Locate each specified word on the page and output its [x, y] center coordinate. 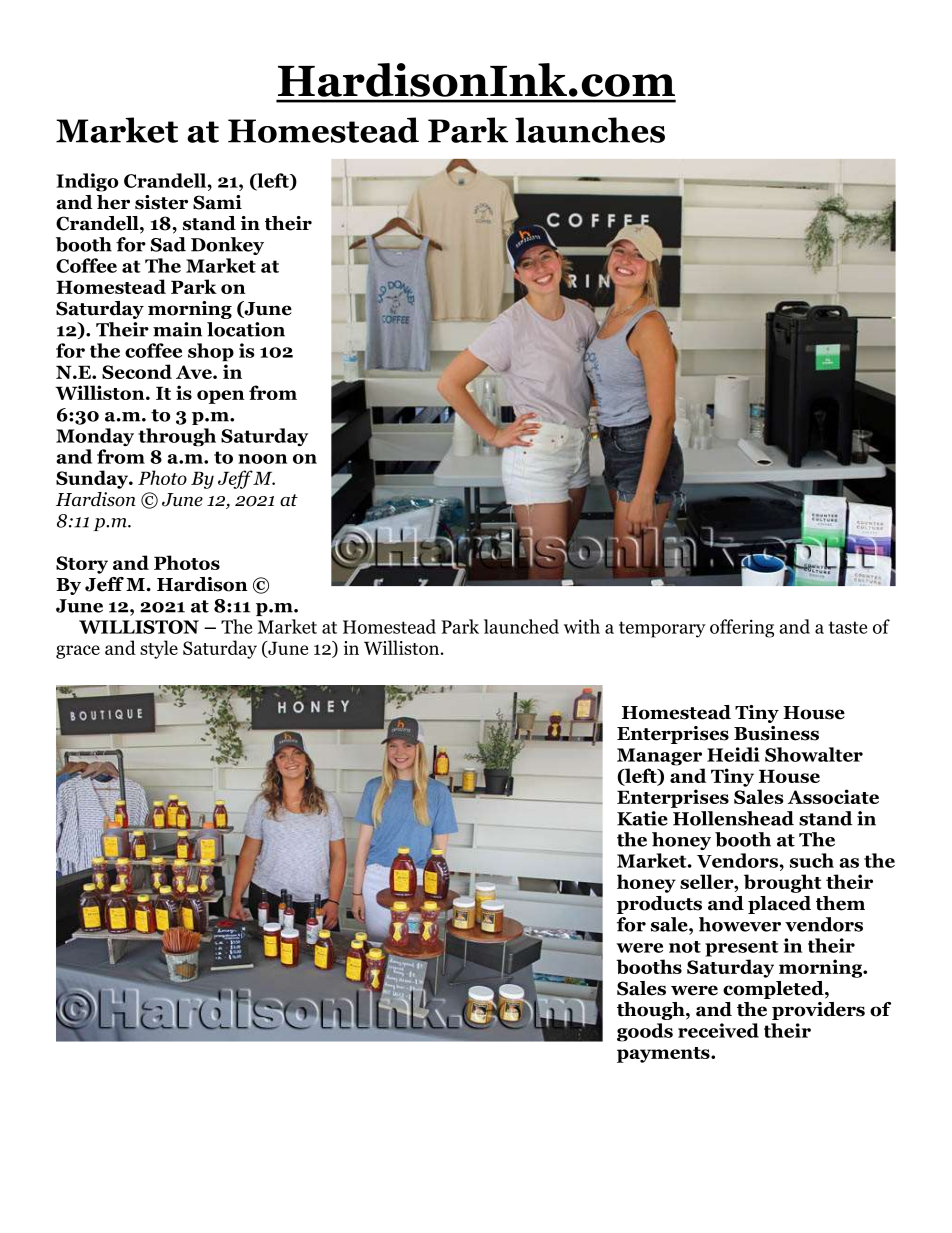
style [159, 649]
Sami [217, 202]
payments [664, 1055]
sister [161, 202]
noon [262, 459]
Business [776, 733]
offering [742, 628]
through [177, 437]
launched [521, 626]
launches [590, 130]
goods [645, 1032]
